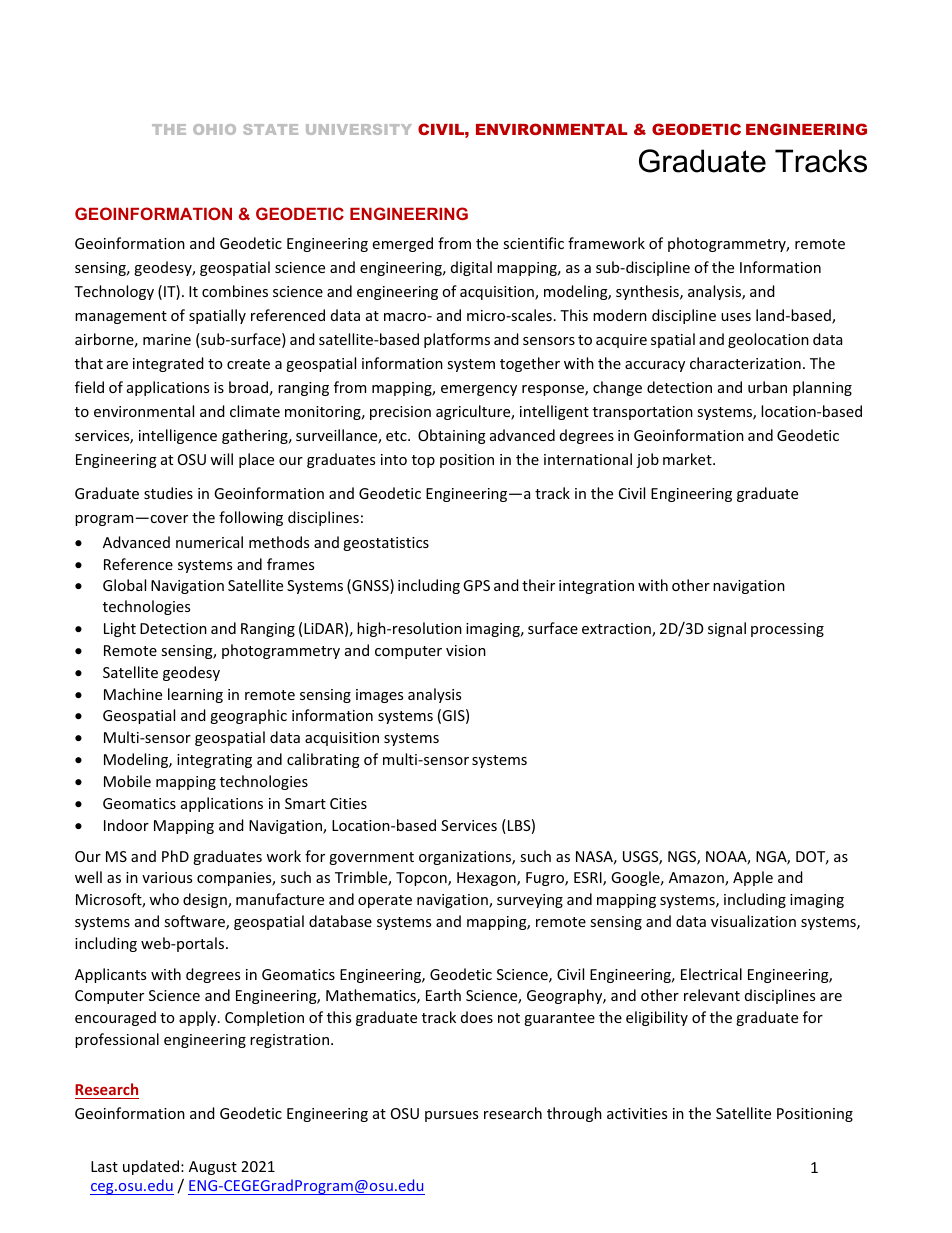  What do you see at coordinates (753, 878) in the page?
I see `Apple` at bounding box center [753, 878].
